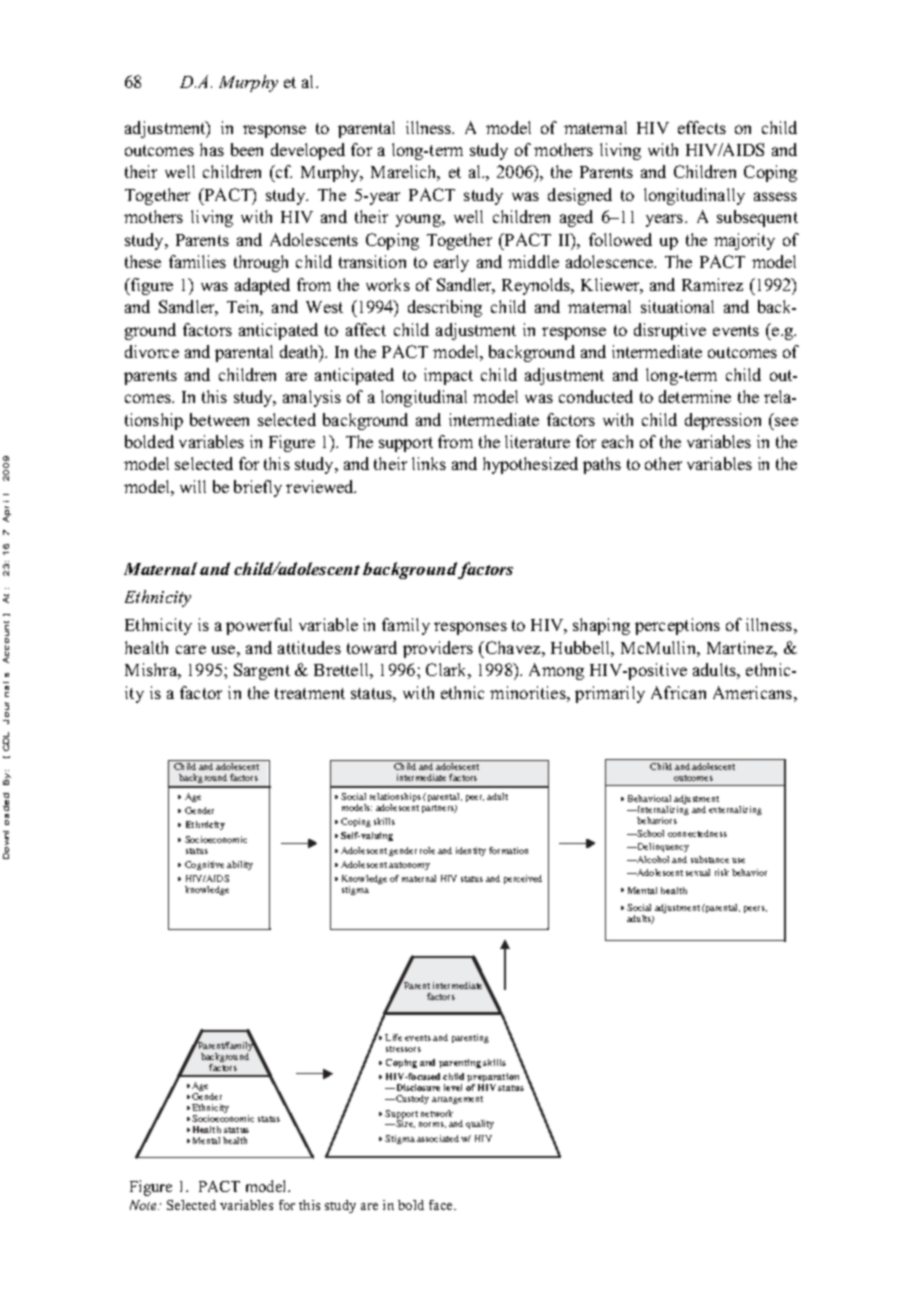 The height and width of the document is (1316, 922). What do you see at coordinates (438, 649) in the document?
I see `providers` at bounding box center [438, 649].
